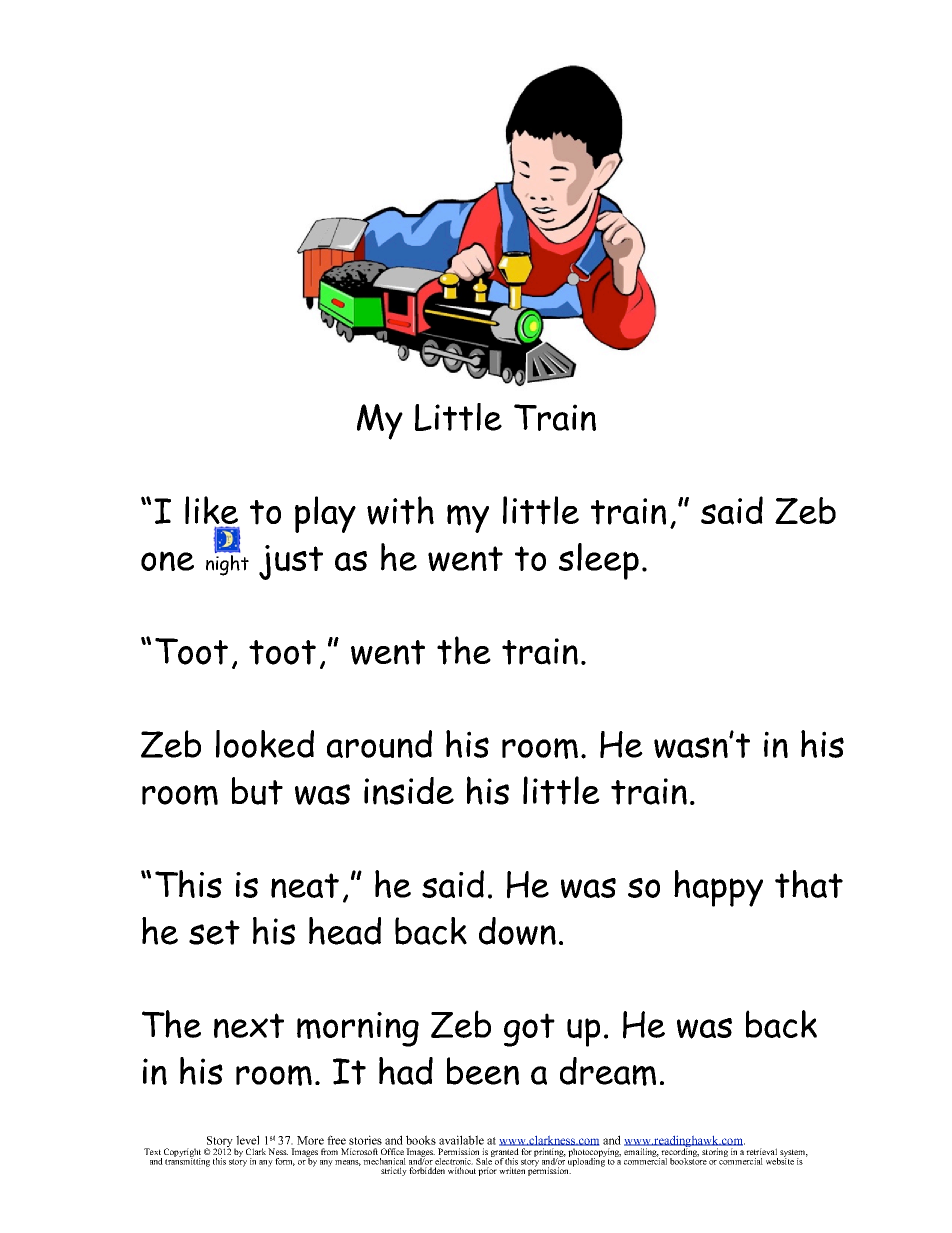 This screenshot has width=952, height=1233. I want to click on but, so click(257, 791).
